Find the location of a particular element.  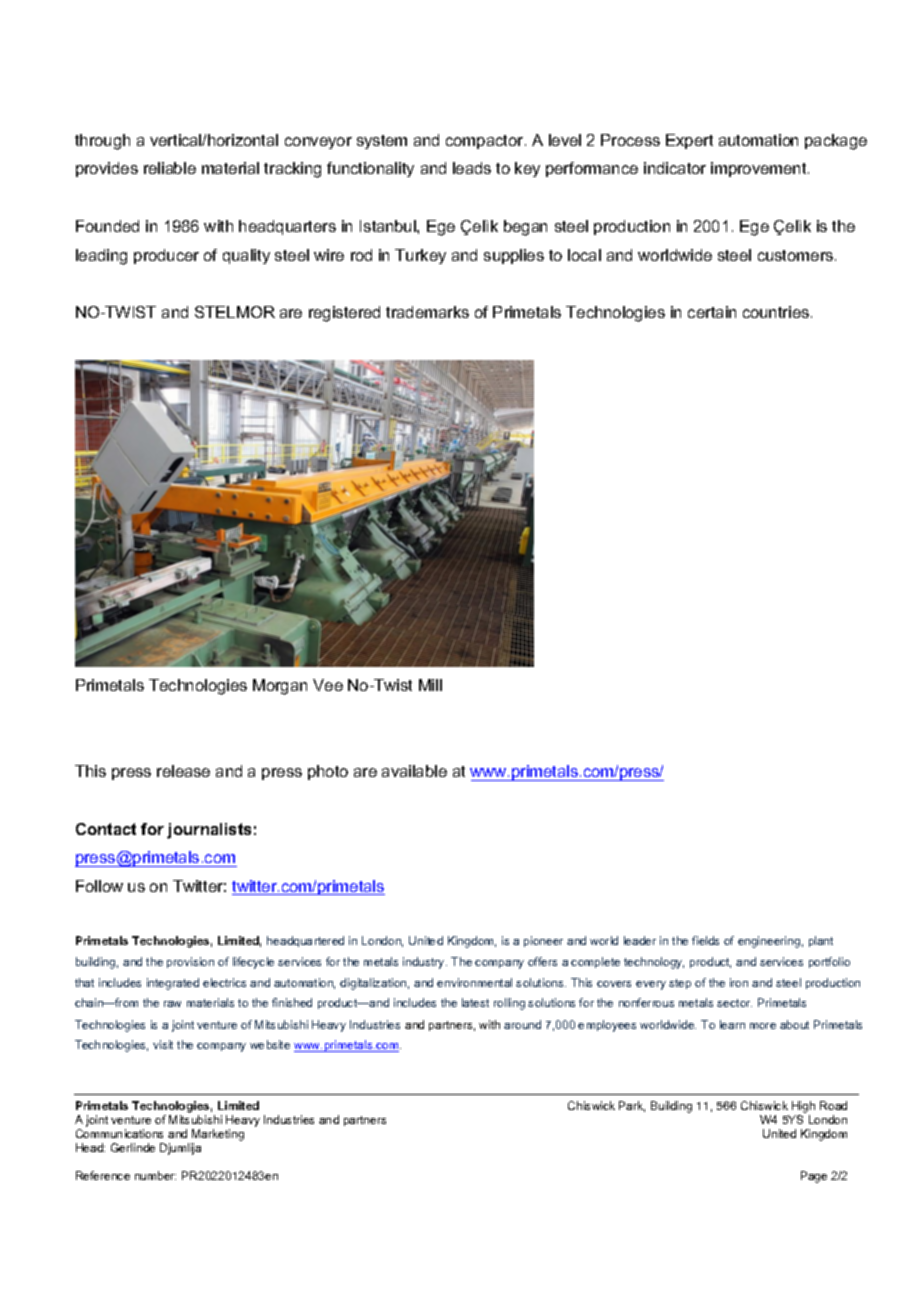

Park is located at coordinates (632, 1106).
